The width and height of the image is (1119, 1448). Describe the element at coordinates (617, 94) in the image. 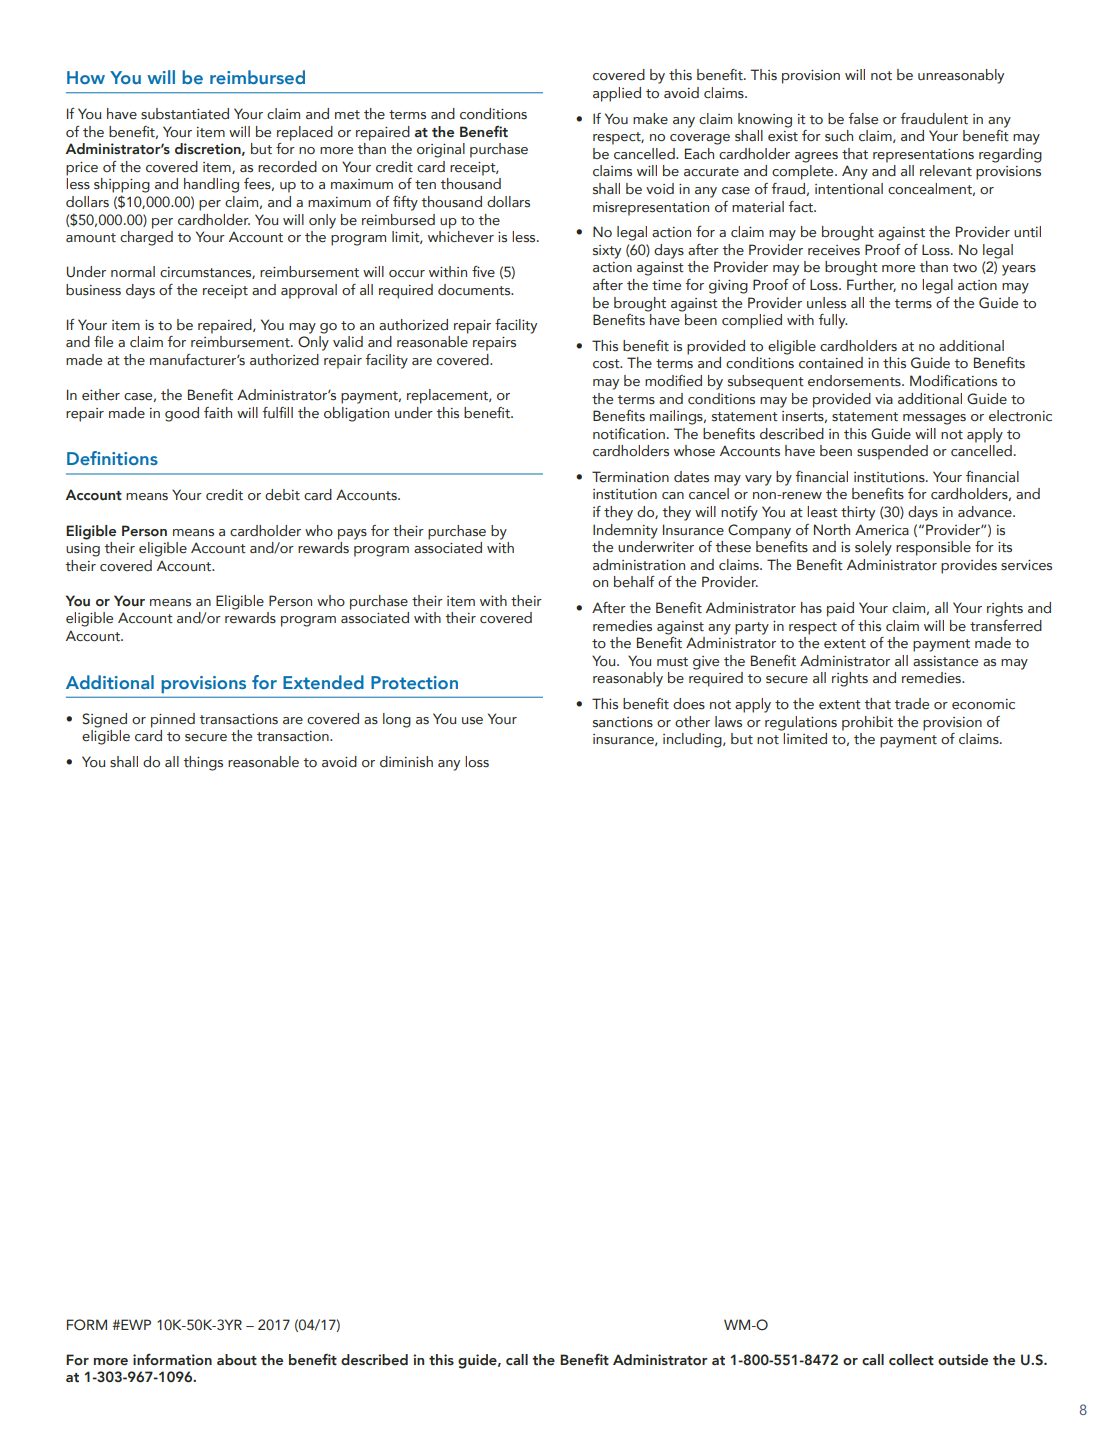

I see `applied` at that location.
